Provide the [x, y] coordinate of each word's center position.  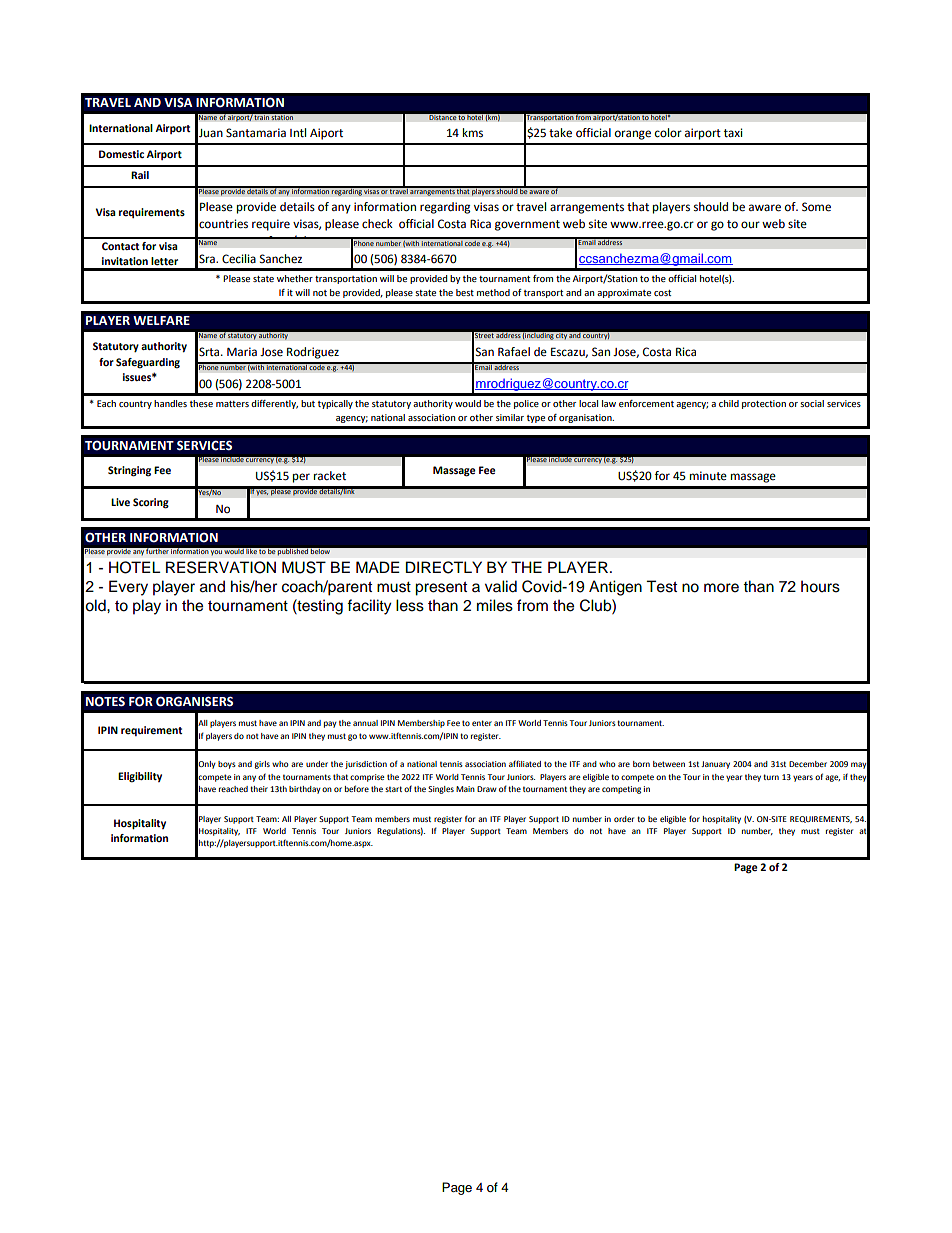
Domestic [121, 154]
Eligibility [140, 777]
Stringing [129, 471]
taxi [733, 133]
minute [708, 476]
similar [510, 417]
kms [473, 133]
